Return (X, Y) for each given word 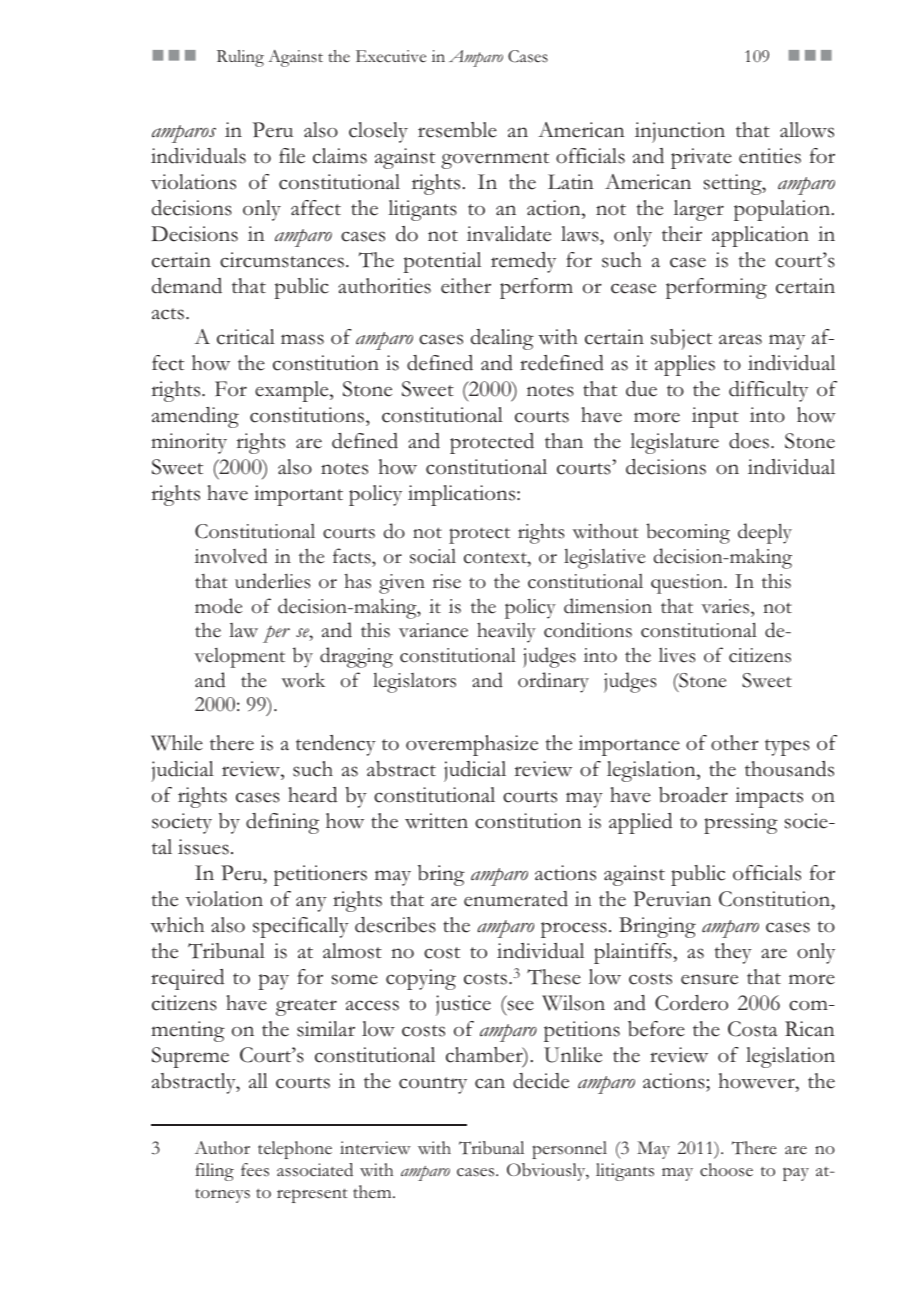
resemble (457, 130)
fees (255, 1170)
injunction (680, 132)
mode (218, 606)
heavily (506, 632)
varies (726, 606)
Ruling (240, 58)
